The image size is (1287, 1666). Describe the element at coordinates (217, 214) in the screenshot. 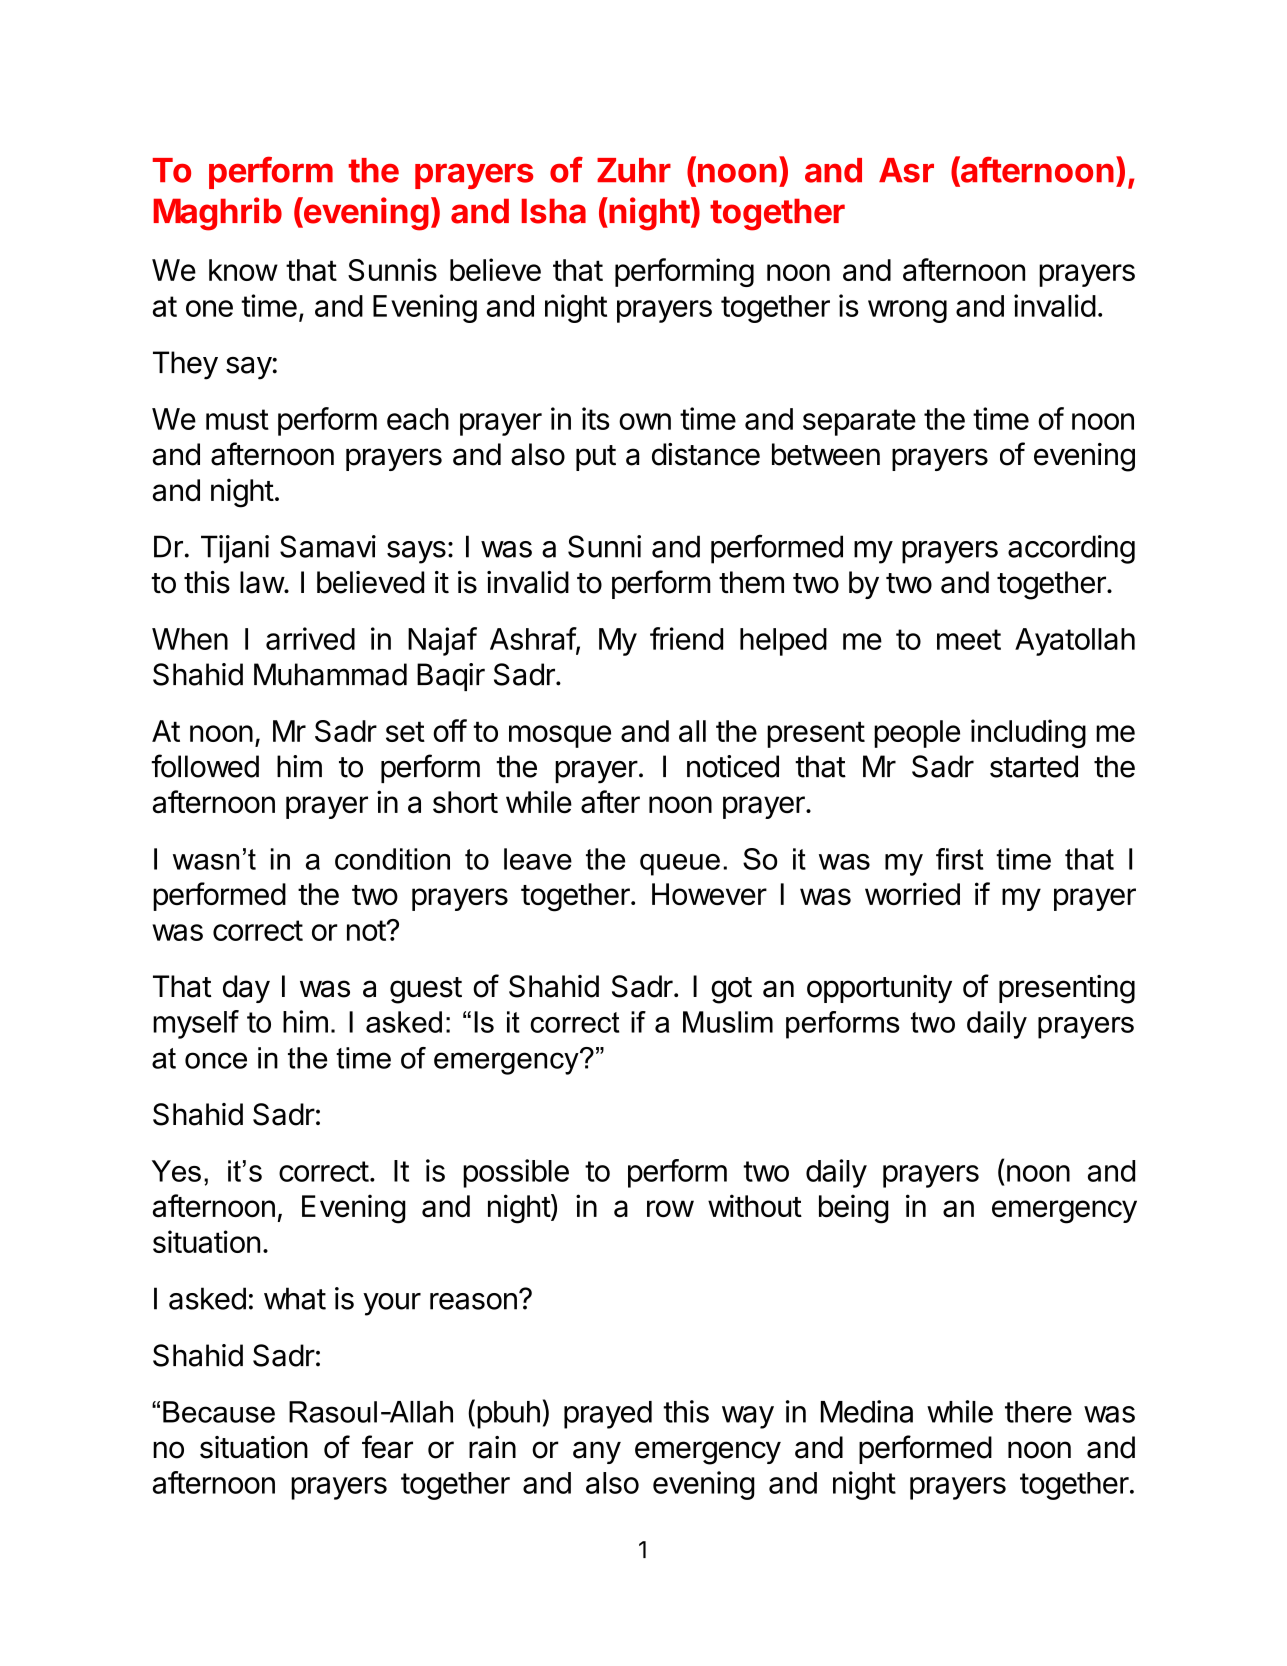

I see `Maghrib` at that location.
